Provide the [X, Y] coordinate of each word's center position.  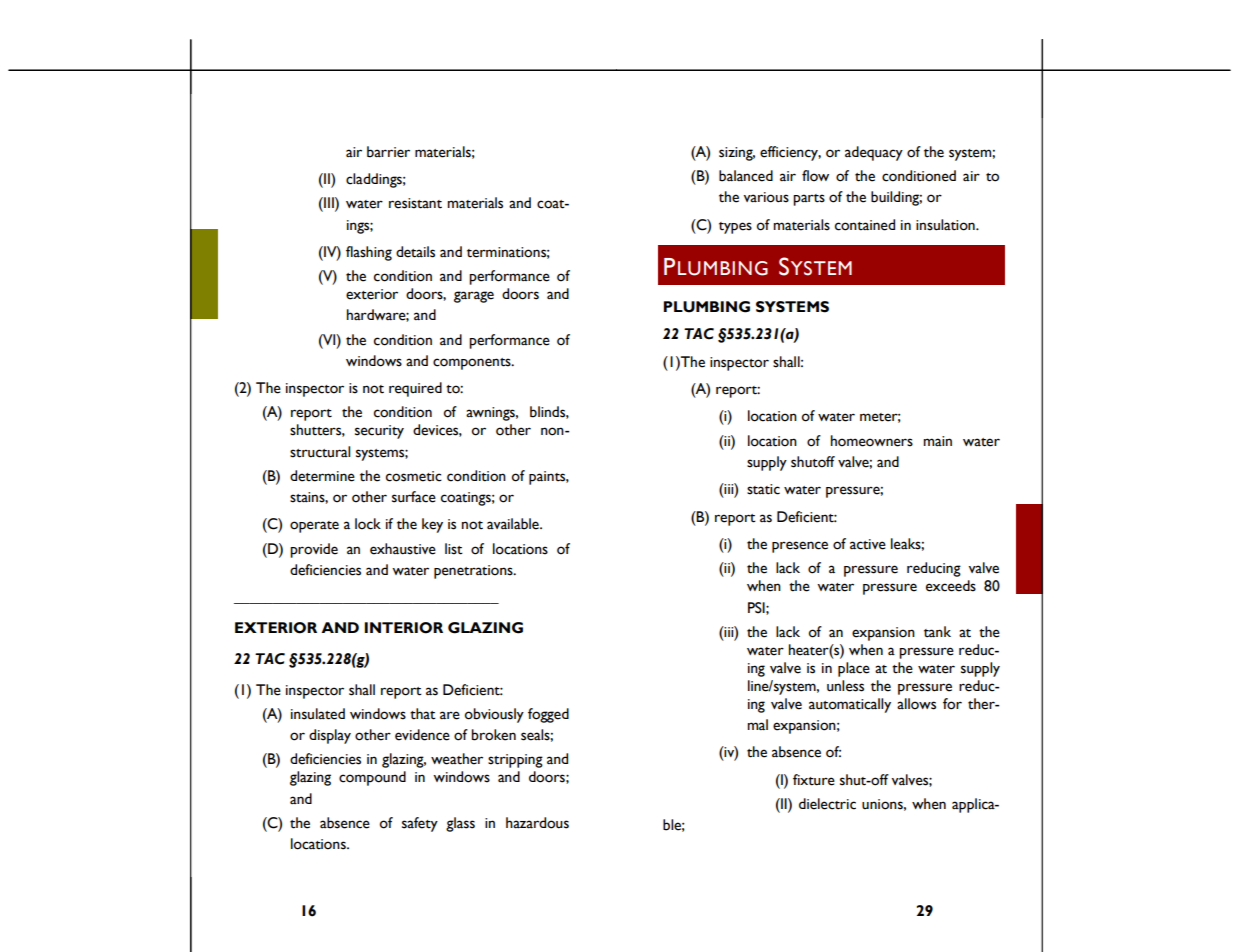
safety [420, 824]
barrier [388, 152]
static [763, 489]
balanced [746, 176]
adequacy [874, 153]
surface [414, 497]
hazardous [537, 823]
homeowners [872, 441]
